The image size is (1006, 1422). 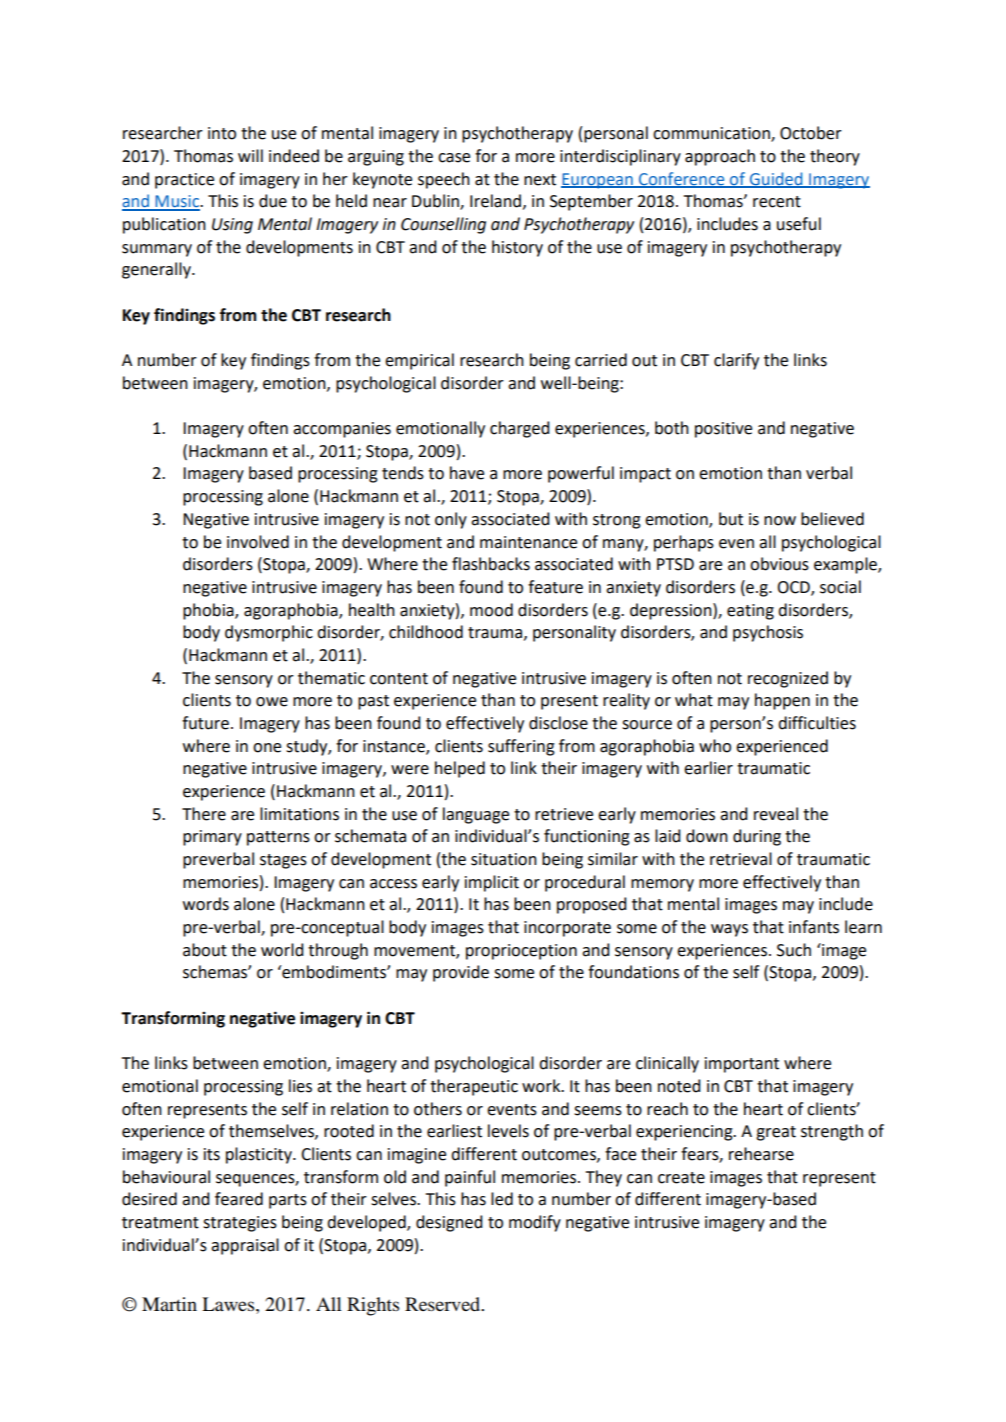 I want to click on next, so click(x=540, y=180).
